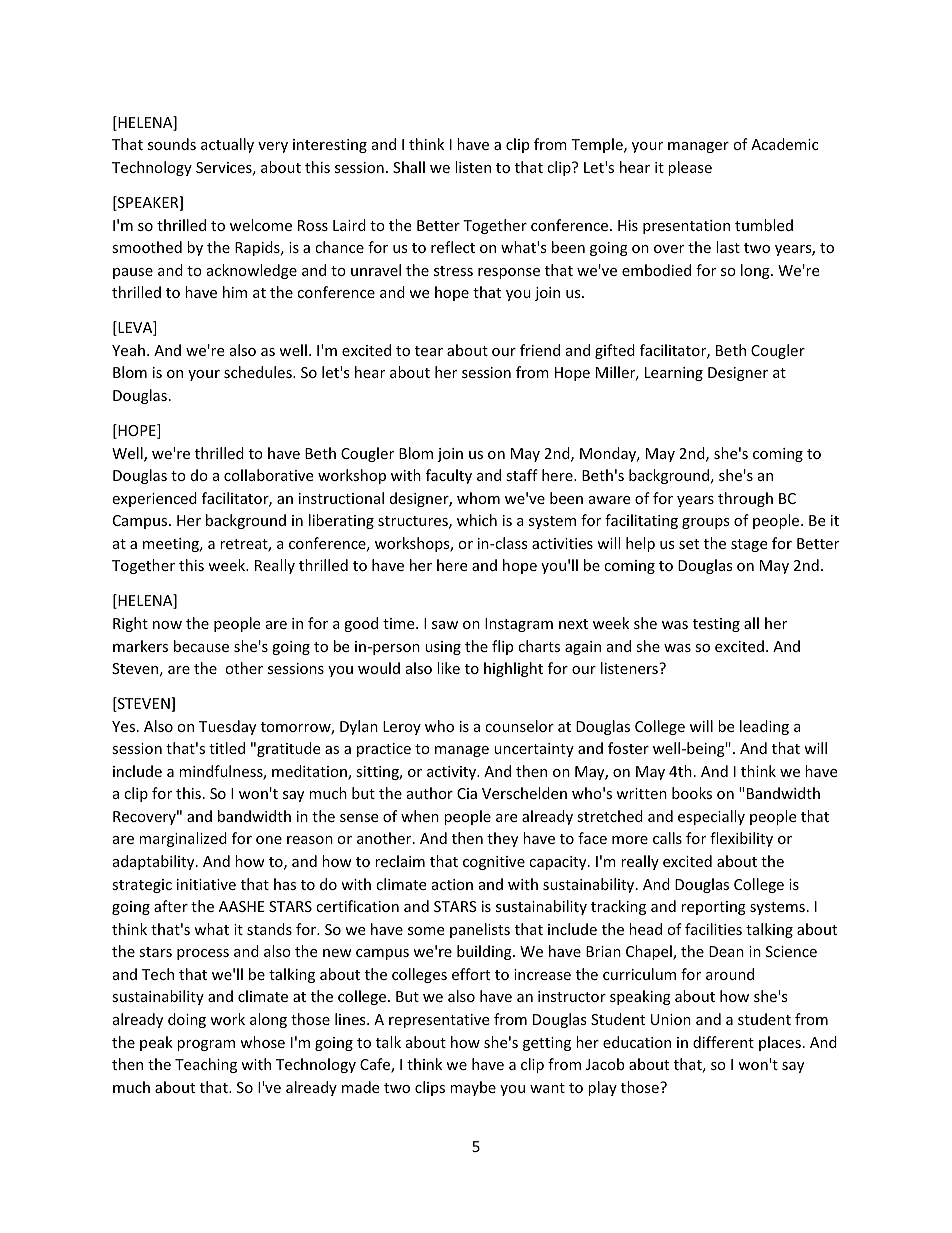 This screenshot has height=1233, width=952. Describe the element at coordinates (445, 625) in the screenshot. I see `saw` at that location.
